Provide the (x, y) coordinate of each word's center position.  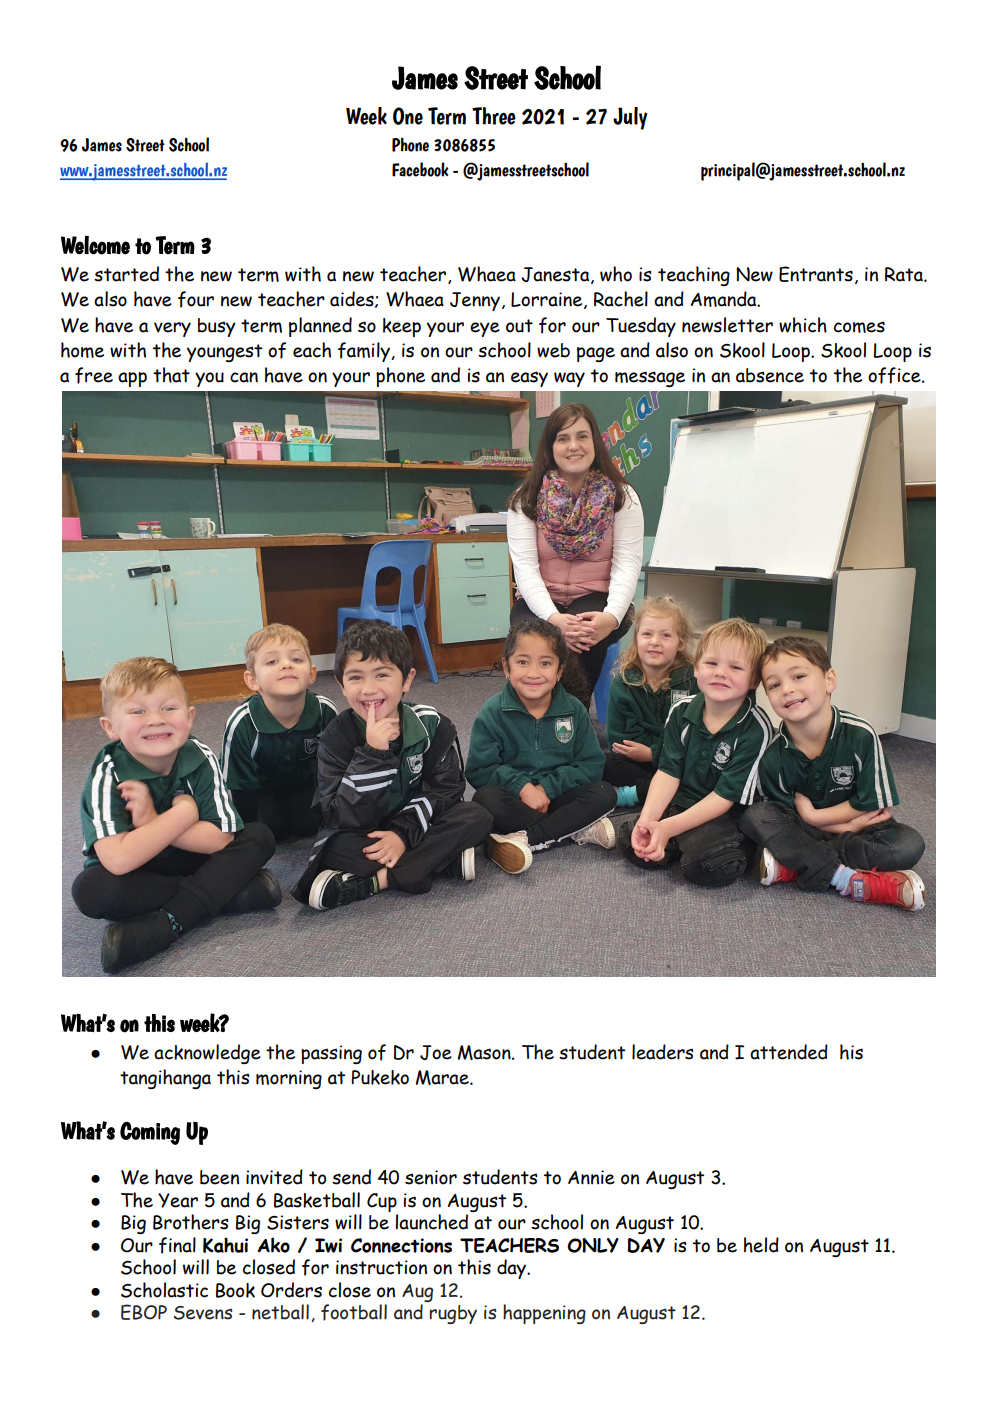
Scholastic (164, 1290)
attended (789, 1052)
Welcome (95, 245)
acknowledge (207, 1054)
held (761, 1245)
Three (494, 116)
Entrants (816, 274)
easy (529, 379)
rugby (453, 1314)
